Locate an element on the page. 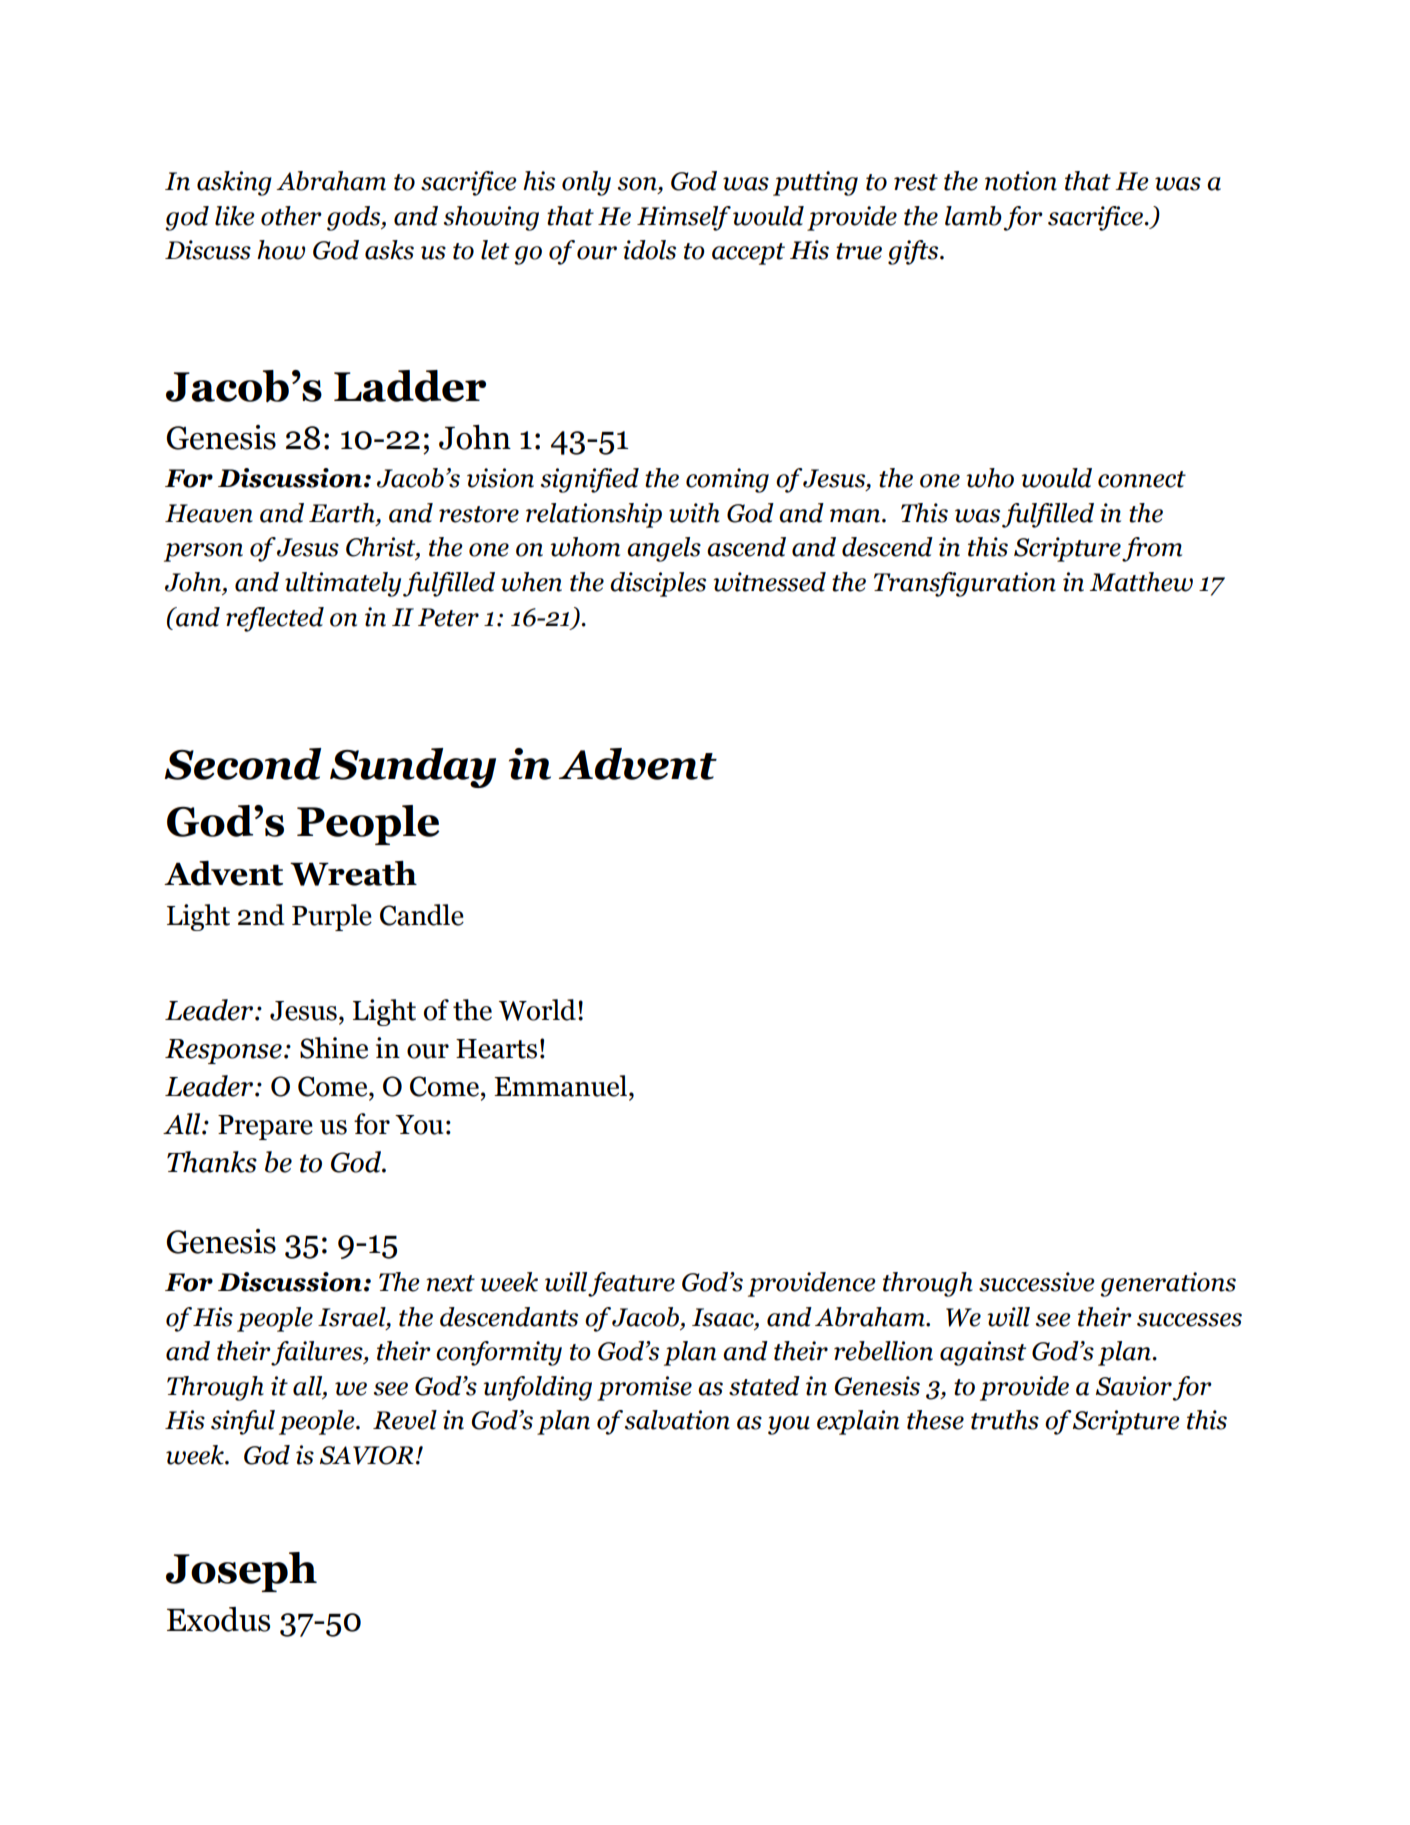 This image has height=1825, width=1410. other is located at coordinates (291, 216).
